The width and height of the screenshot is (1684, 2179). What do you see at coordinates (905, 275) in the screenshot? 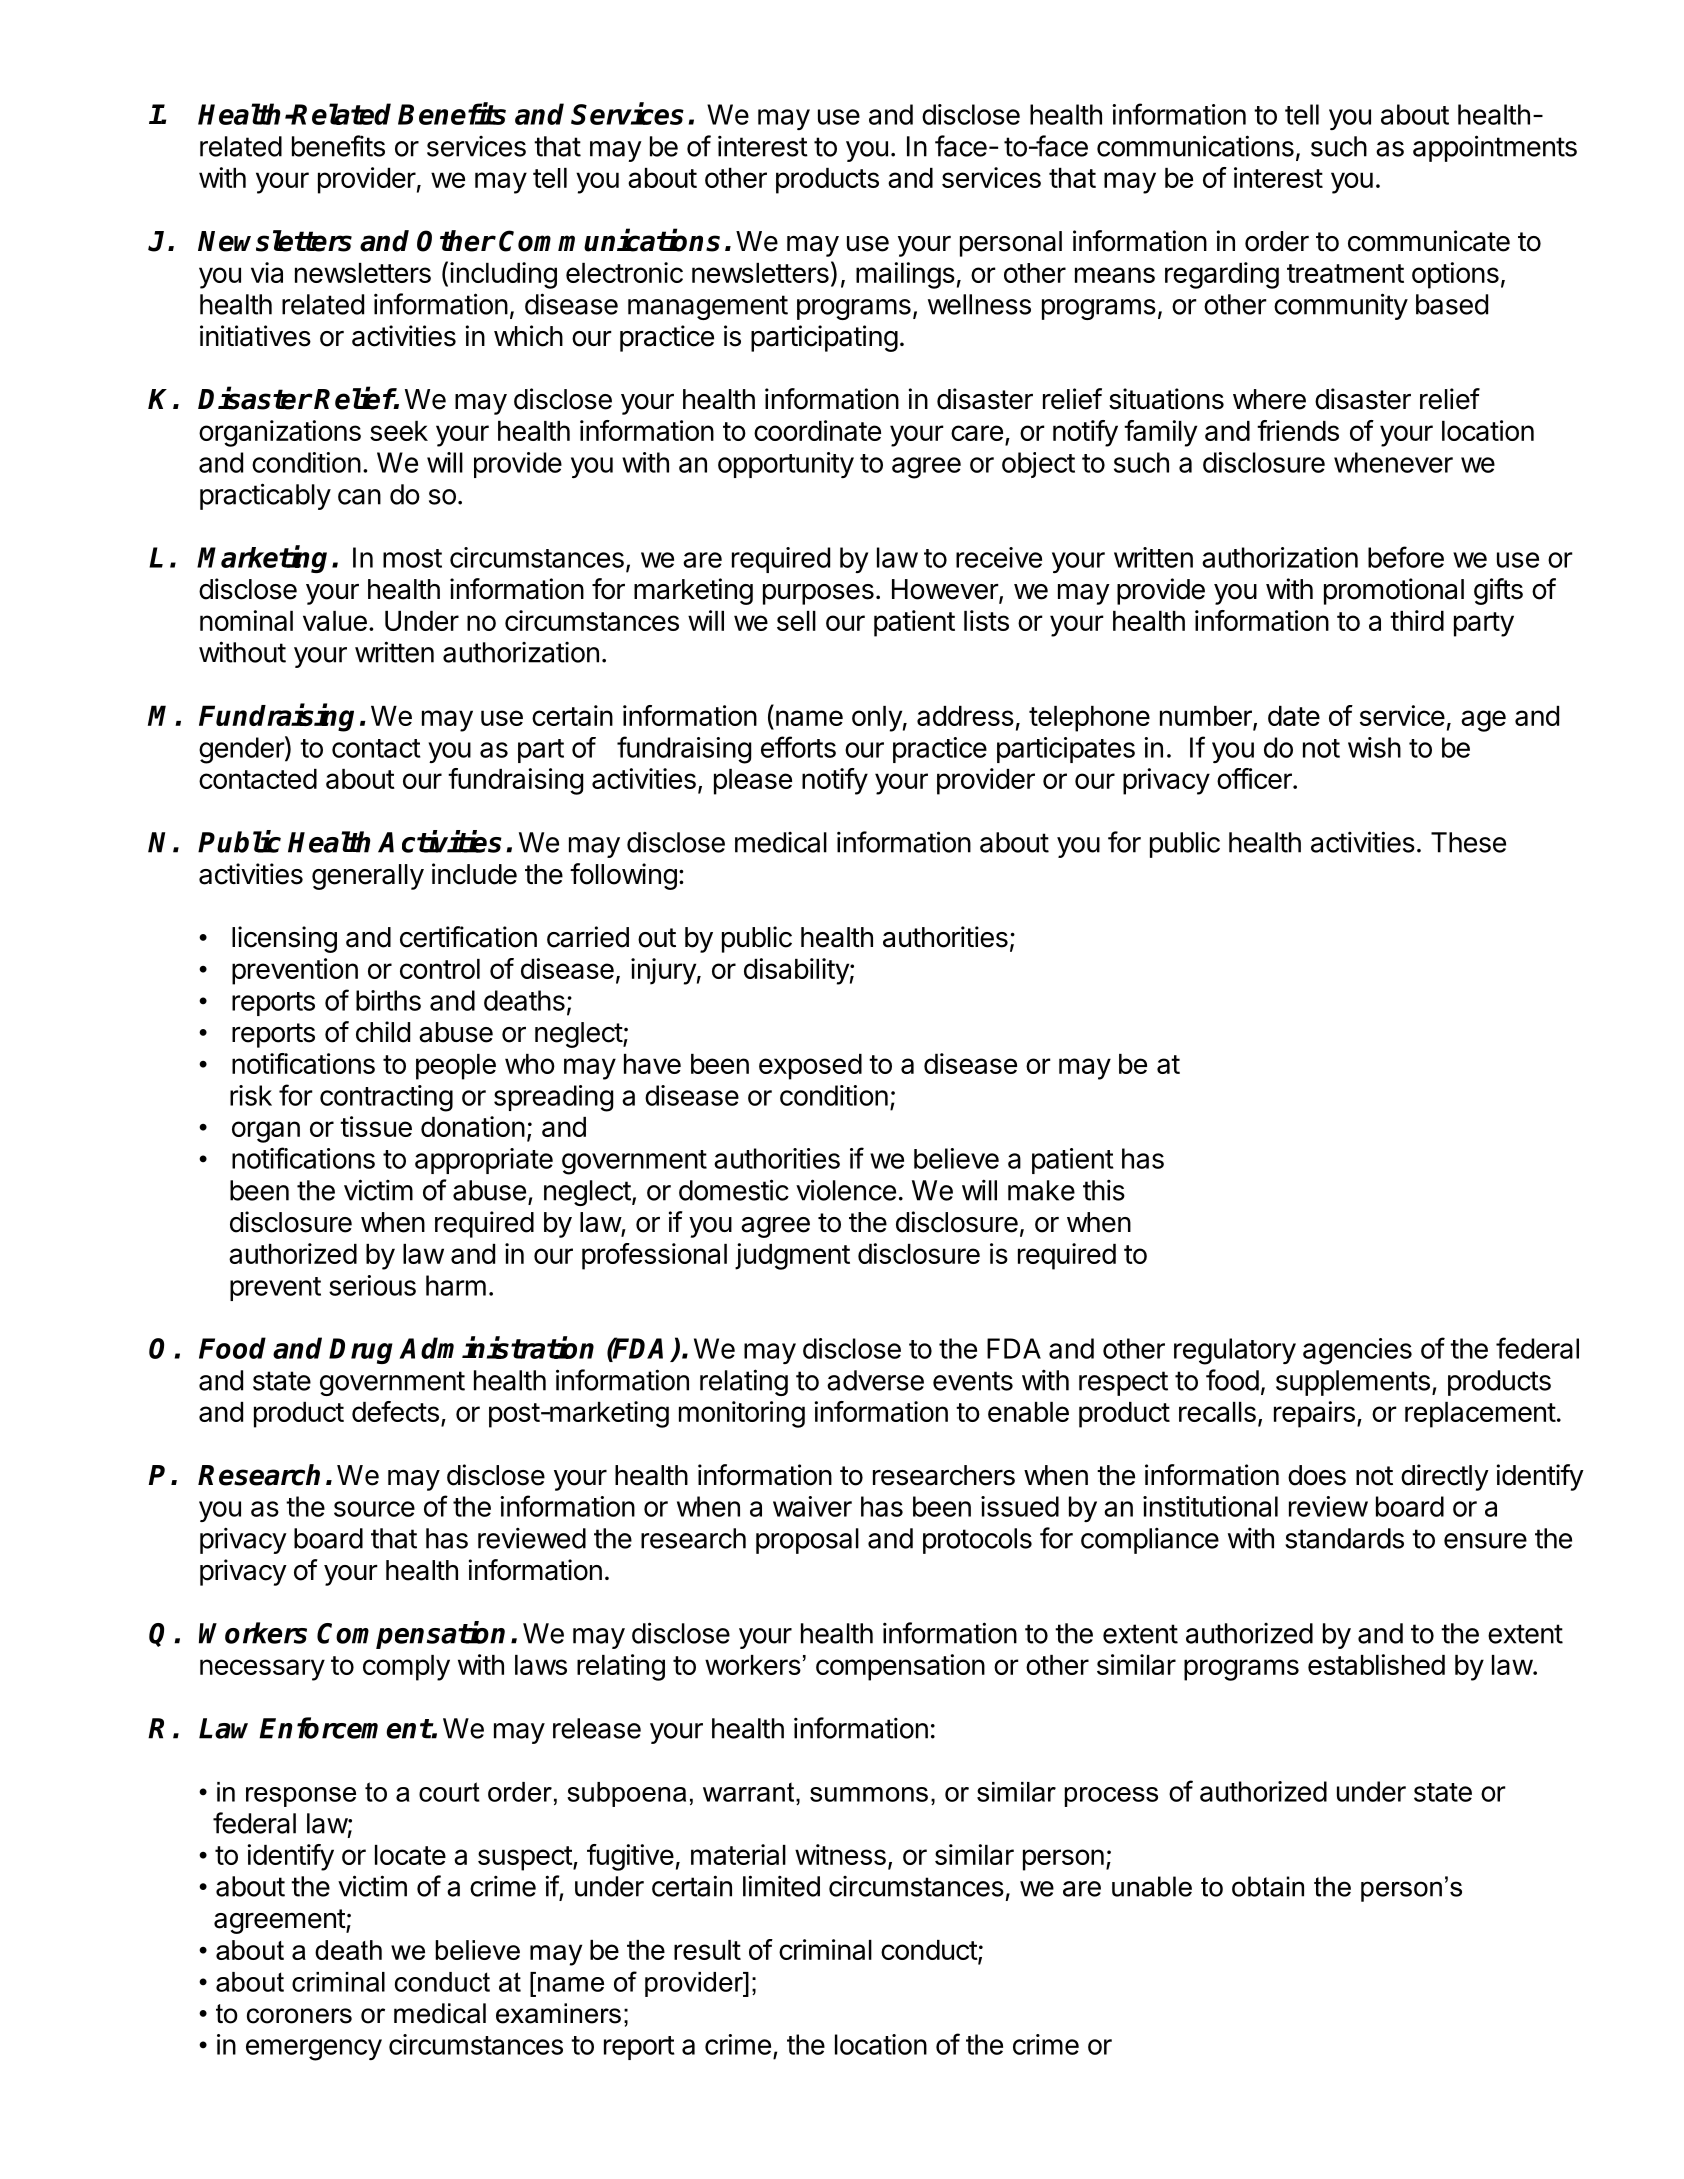
I see `mailings` at bounding box center [905, 275].
